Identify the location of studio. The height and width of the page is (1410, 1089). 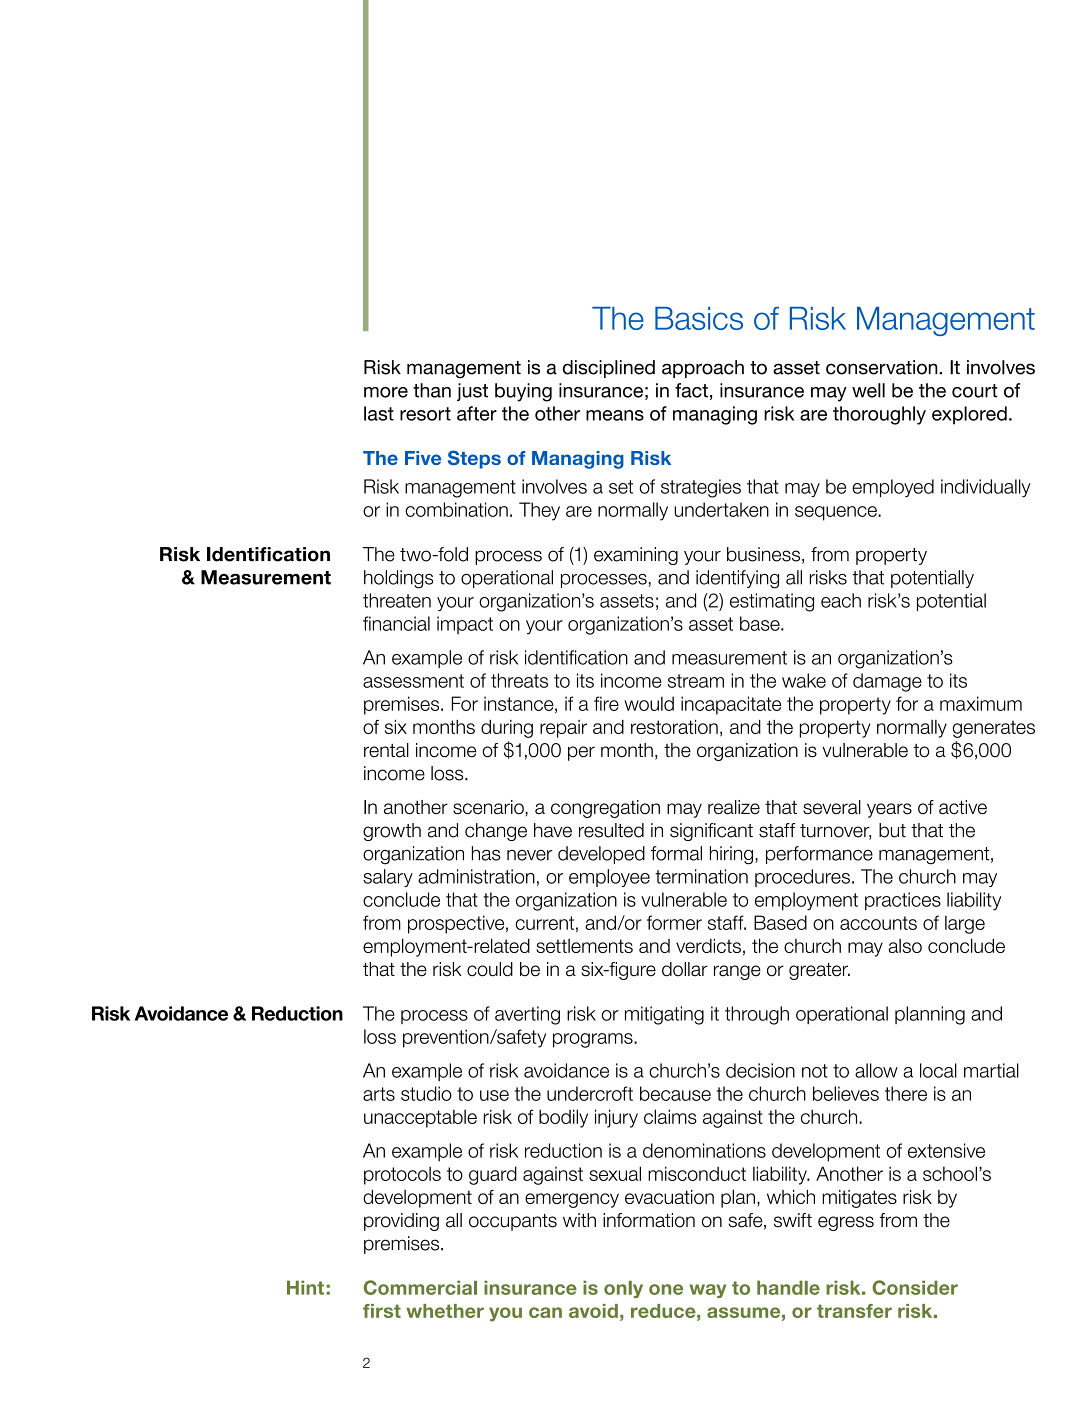
(426, 1093).
